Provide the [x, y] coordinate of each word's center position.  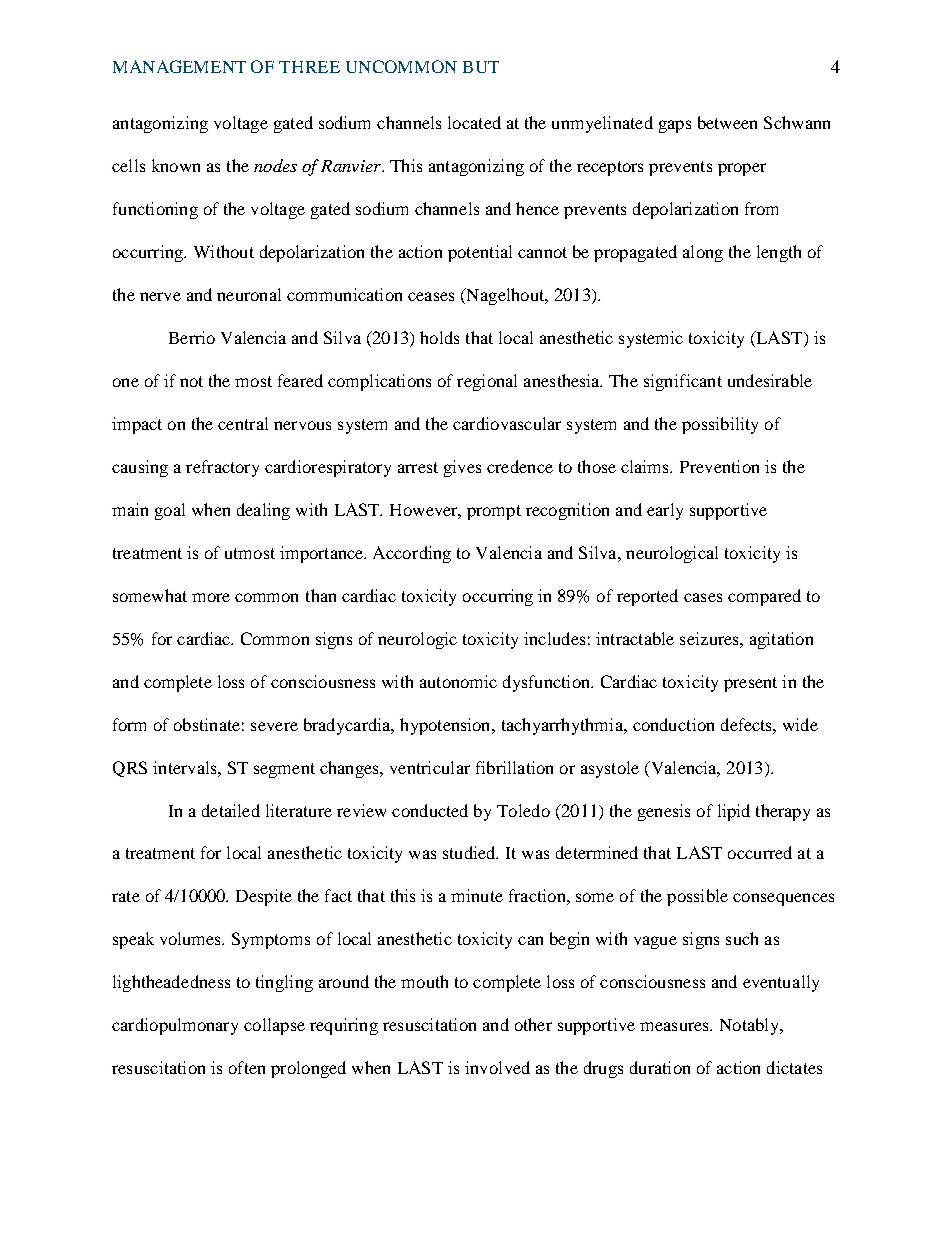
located [474, 122]
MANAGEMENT [179, 66]
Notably [750, 1026]
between [727, 122]
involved [497, 1067]
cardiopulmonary [175, 1026]
